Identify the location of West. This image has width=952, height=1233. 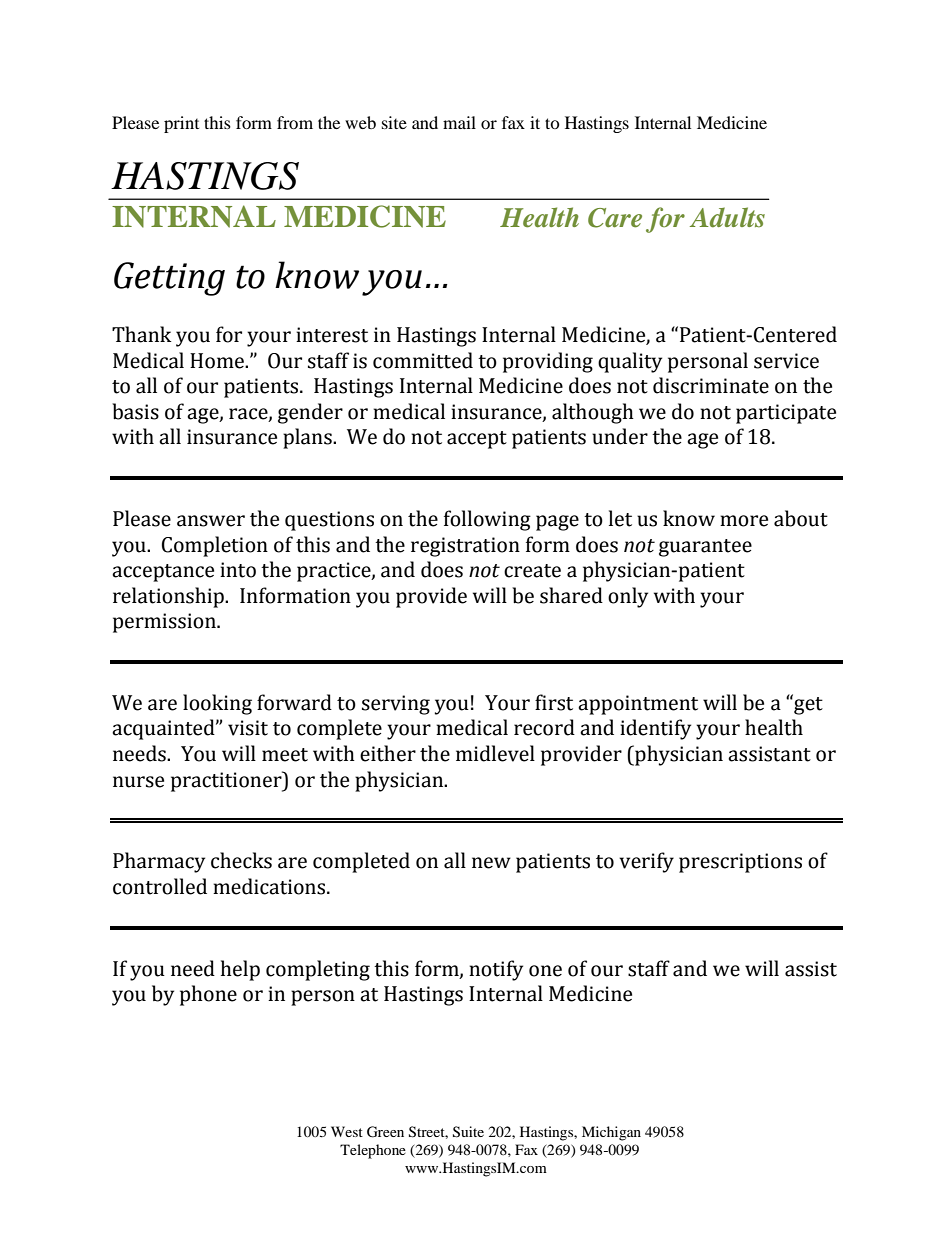
(347, 1131).
